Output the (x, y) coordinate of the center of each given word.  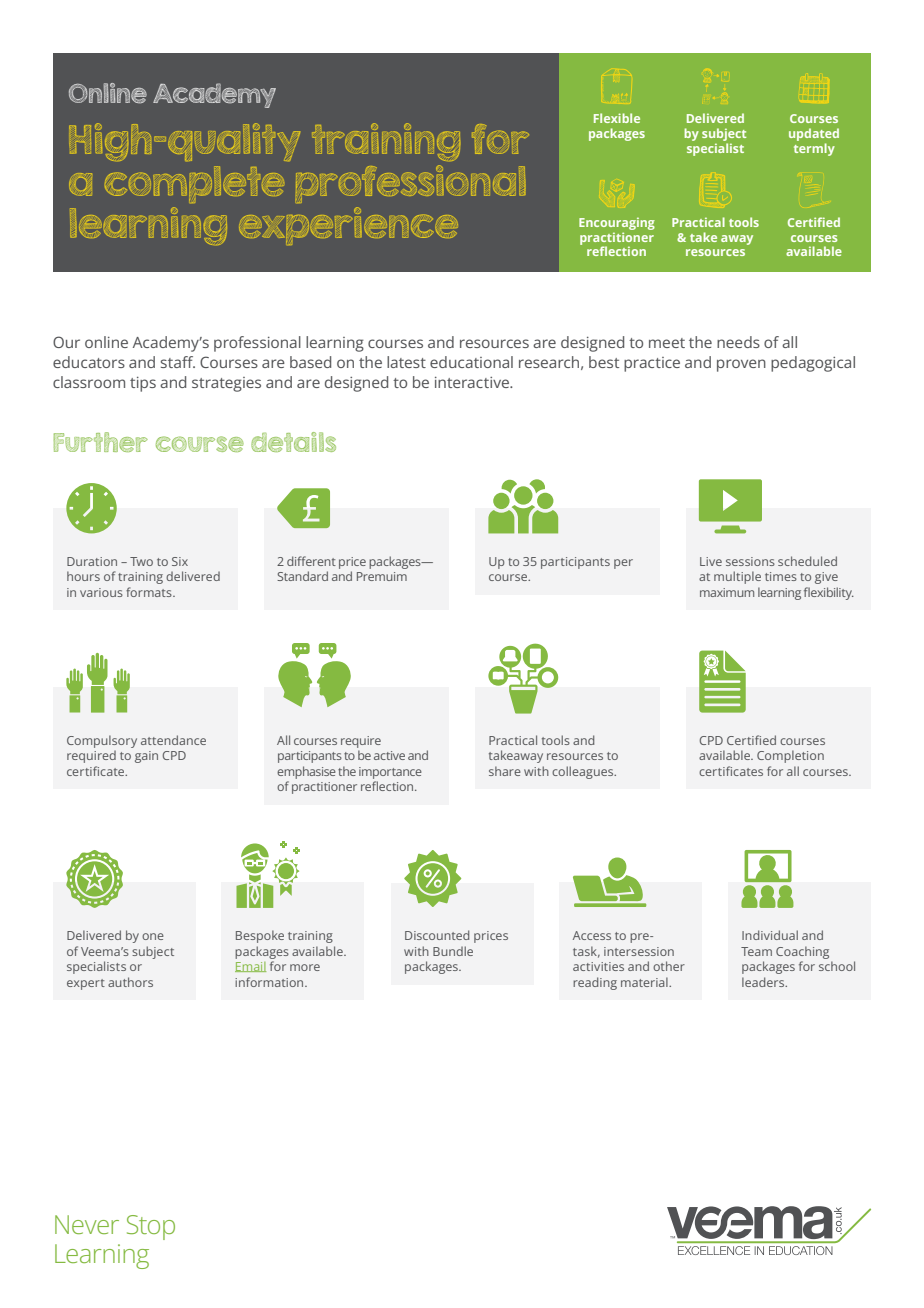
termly (814, 149)
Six (180, 561)
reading (595, 983)
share (505, 771)
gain (146, 757)
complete (194, 184)
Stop (151, 1227)
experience (348, 226)
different (311, 561)
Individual (770, 935)
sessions (750, 561)
